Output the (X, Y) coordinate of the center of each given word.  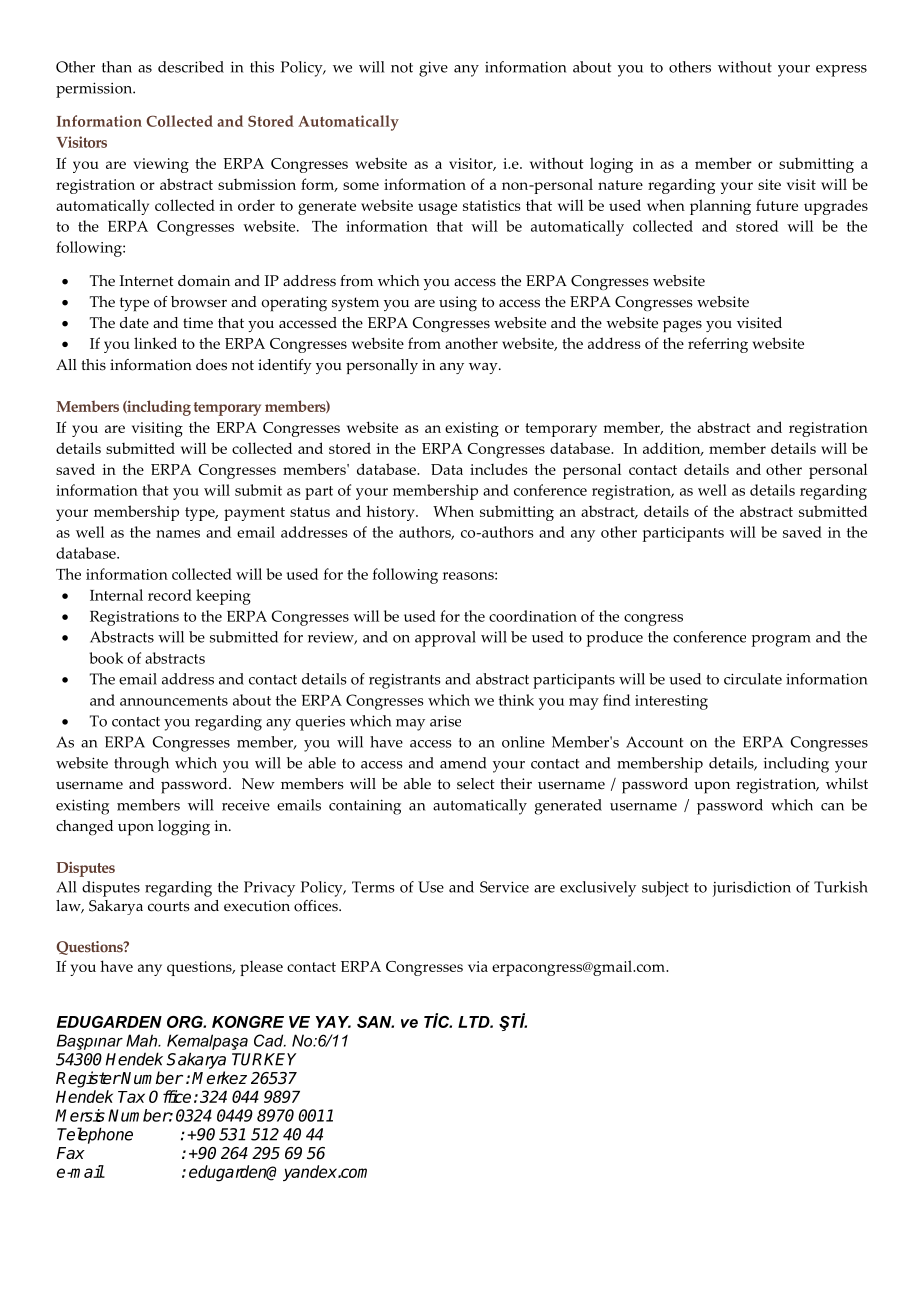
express (841, 71)
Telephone (95, 1135)
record (170, 595)
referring (718, 345)
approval (445, 639)
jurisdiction (751, 889)
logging (184, 828)
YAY (333, 1022)
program (781, 641)
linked (155, 343)
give (433, 69)
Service (504, 887)
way (484, 368)
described (191, 67)
